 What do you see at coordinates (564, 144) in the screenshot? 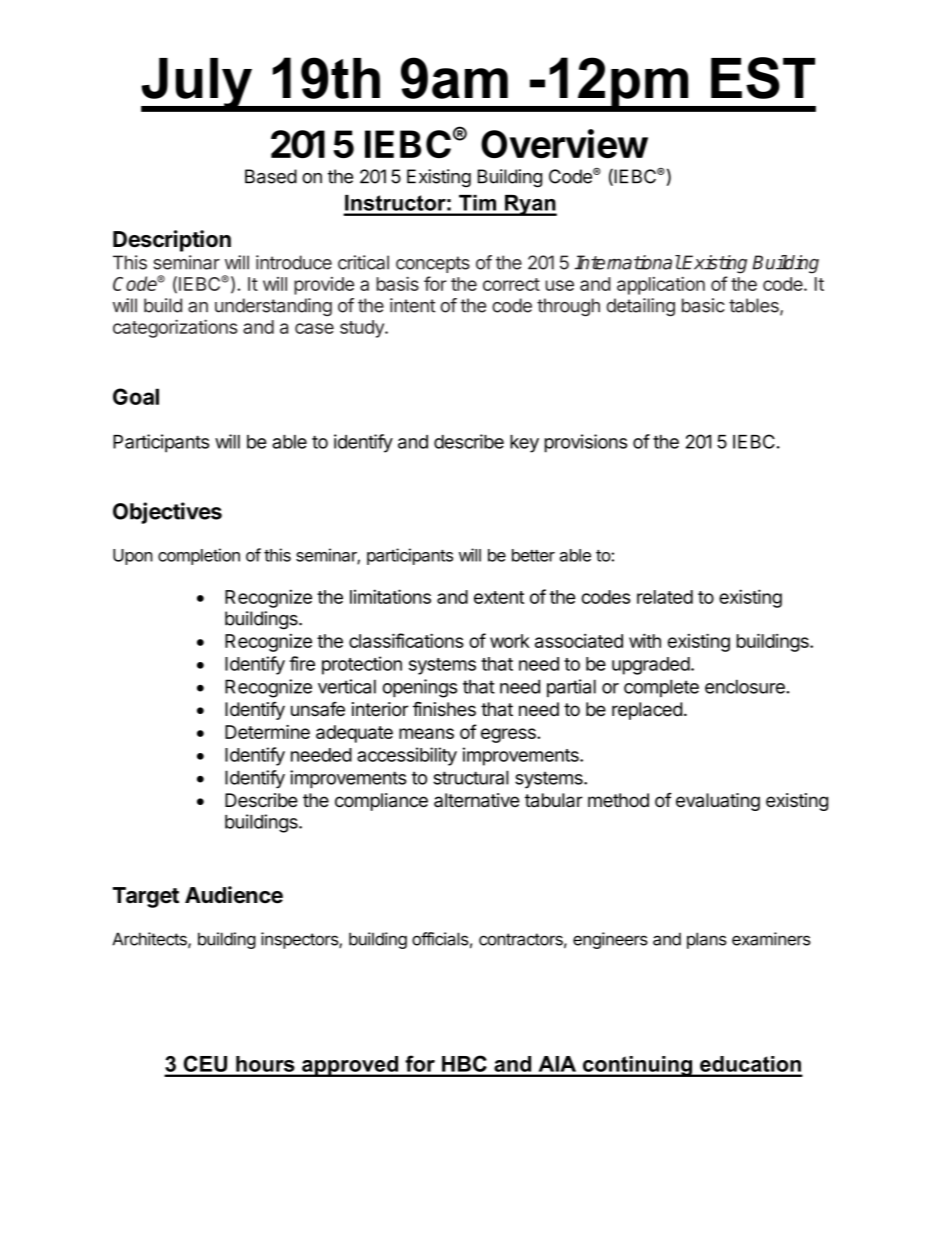
I see `Overview` at bounding box center [564, 144].
